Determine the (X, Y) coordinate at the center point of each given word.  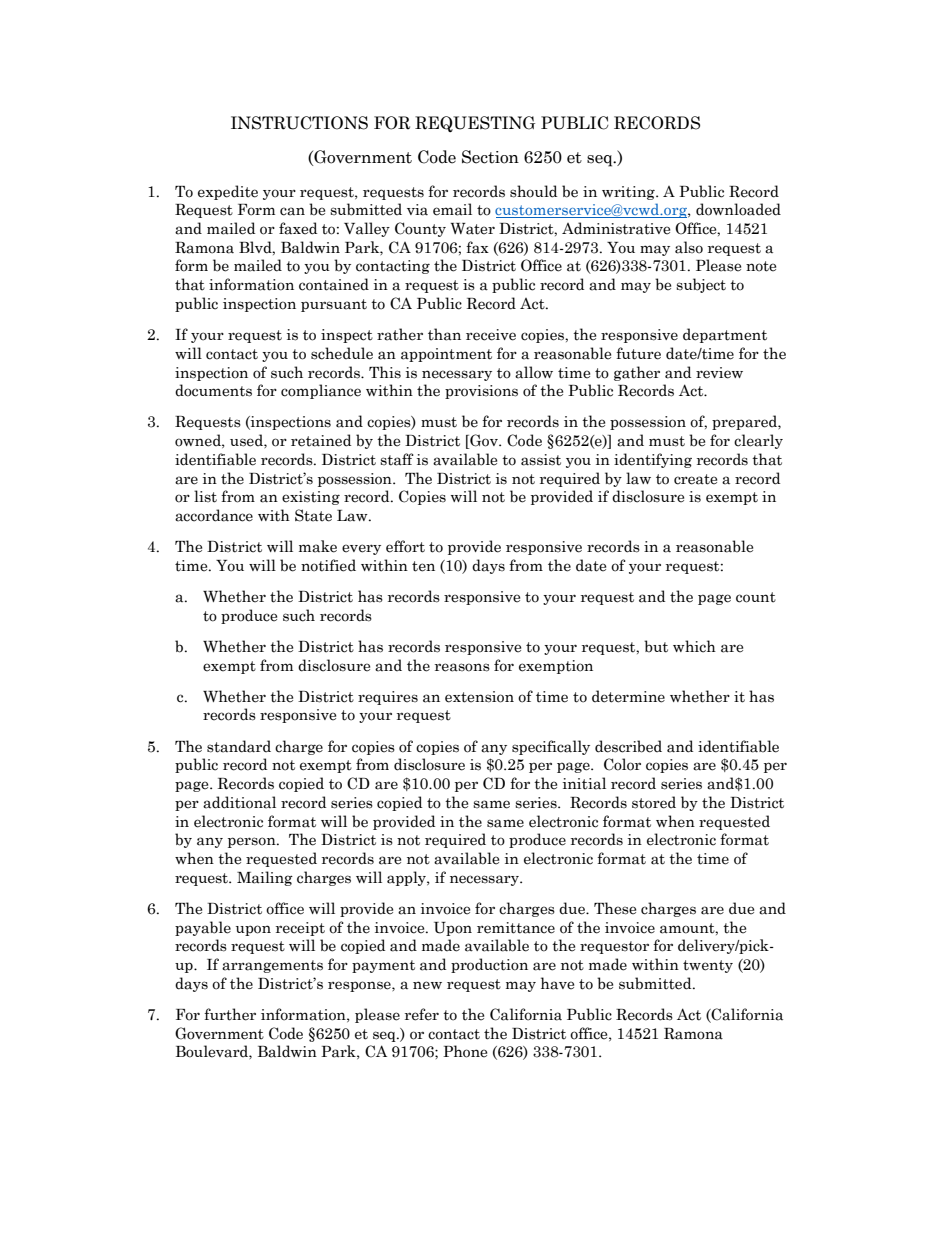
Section (490, 157)
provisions (481, 392)
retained (321, 440)
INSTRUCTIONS (299, 123)
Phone (465, 1051)
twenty (708, 966)
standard (239, 746)
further (230, 1014)
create (695, 479)
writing (629, 193)
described (628, 746)
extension (479, 697)
